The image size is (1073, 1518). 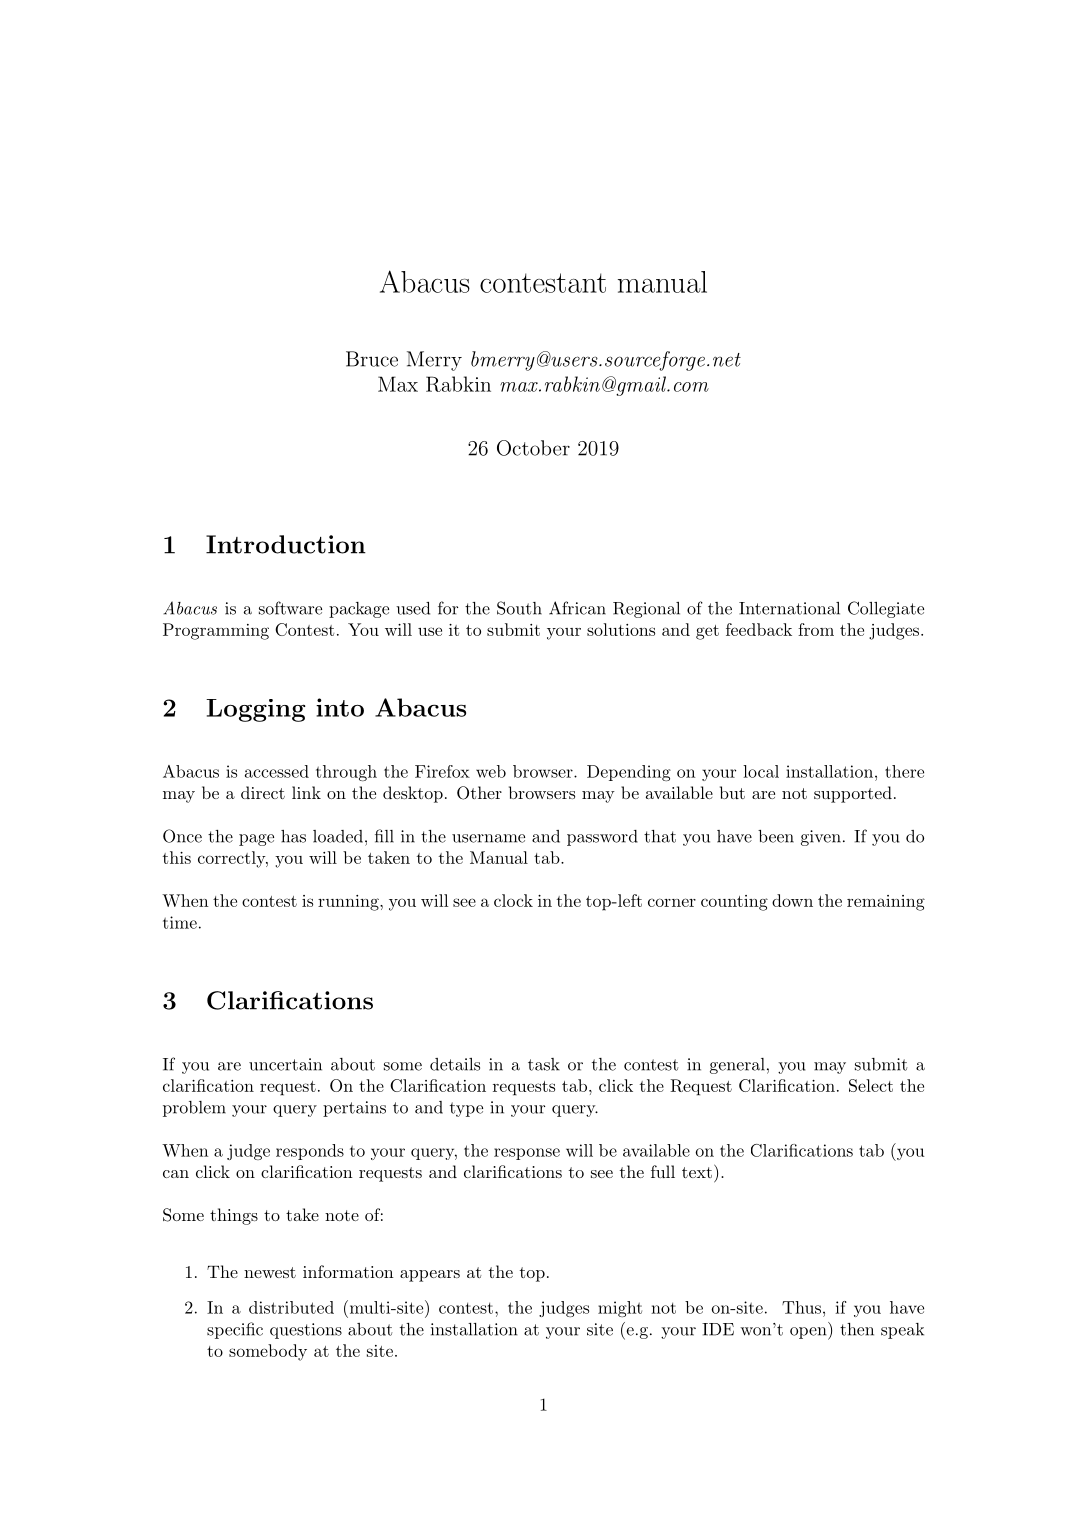 I want to click on October, so click(x=533, y=448).
